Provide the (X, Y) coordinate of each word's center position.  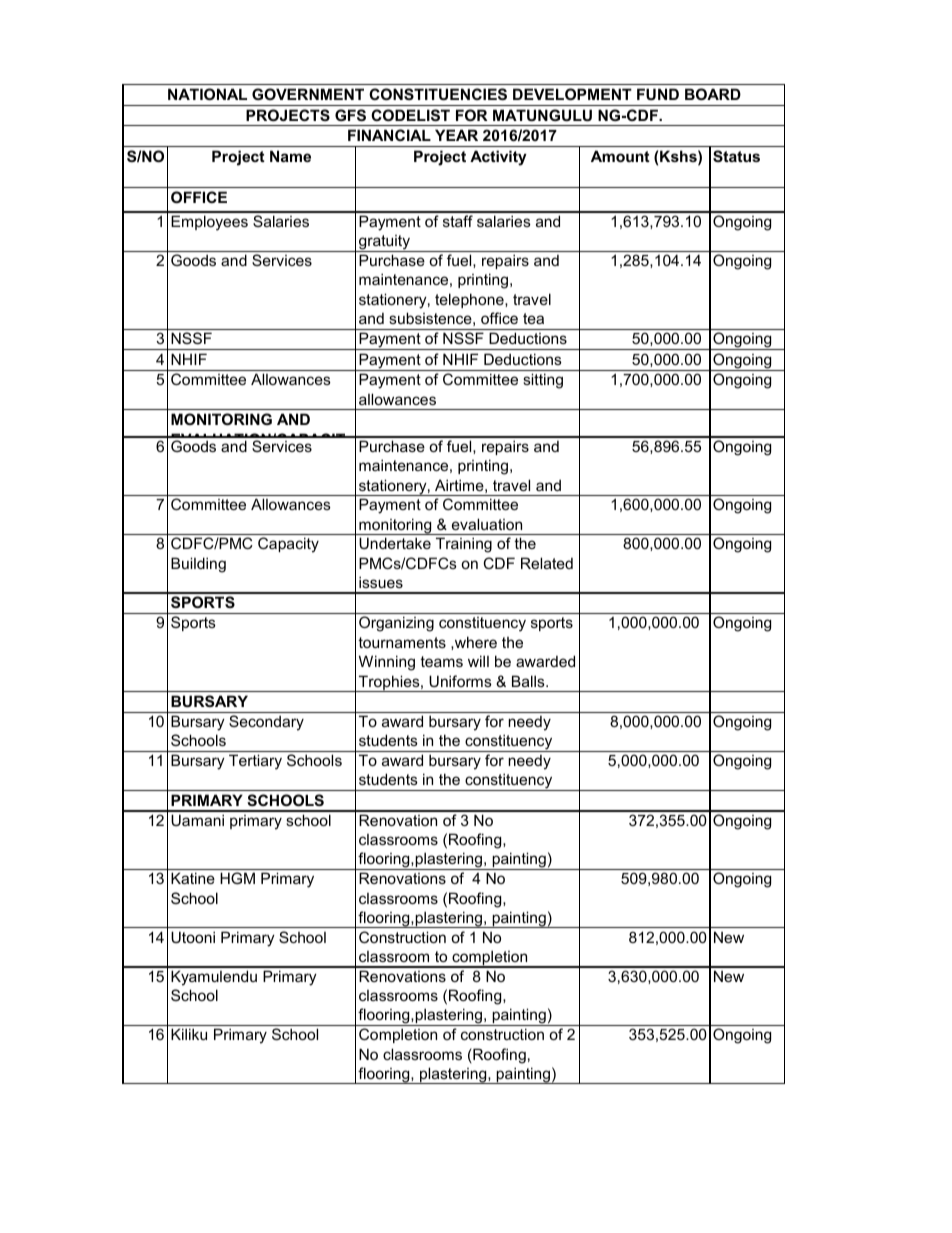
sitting (543, 381)
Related (547, 563)
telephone (470, 300)
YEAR (456, 135)
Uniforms (460, 681)
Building (198, 565)
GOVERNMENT (308, 94)
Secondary (266, 723)
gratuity (384, 243)
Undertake (395, 543)
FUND (658, 94)
